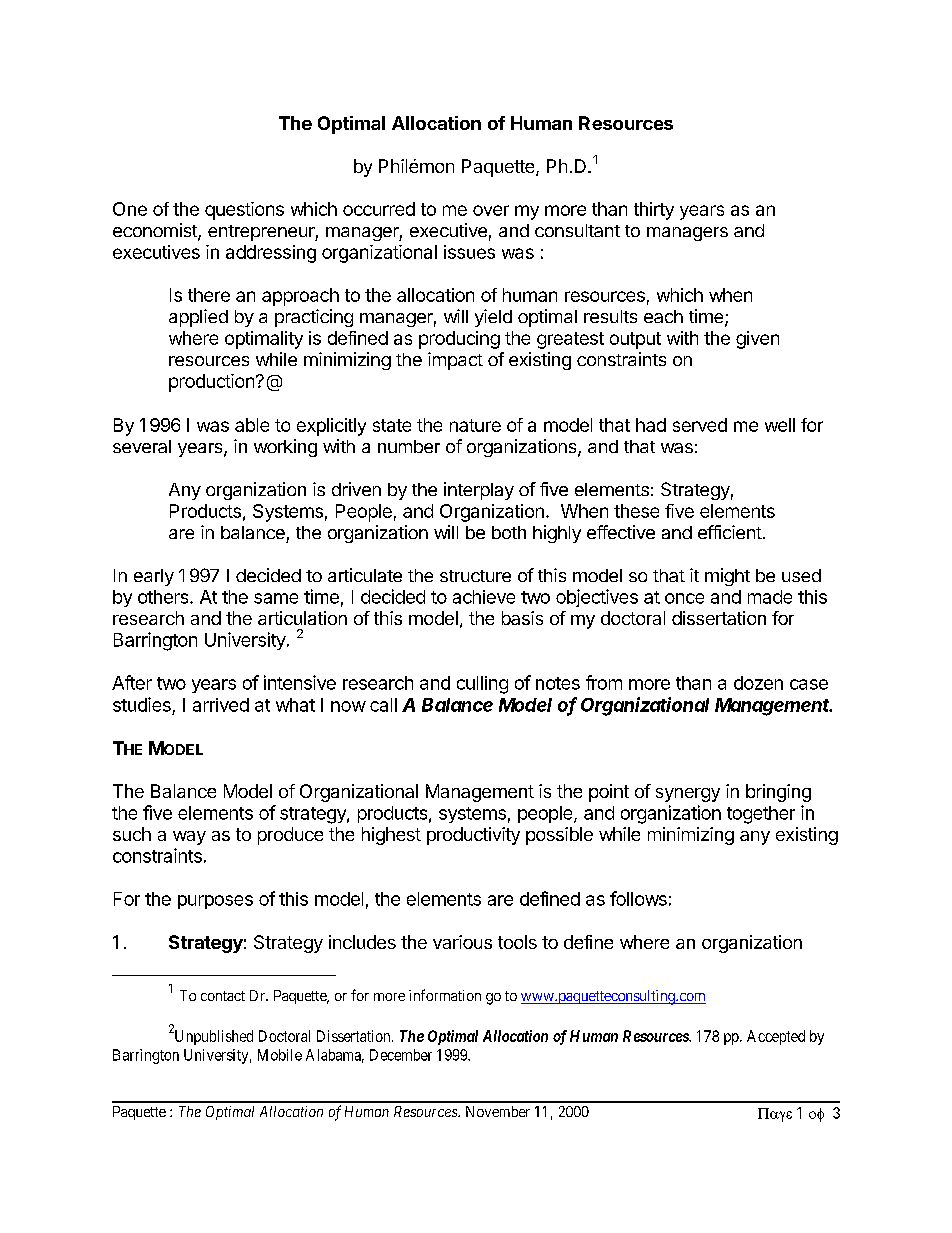 Image resolution: width=952 pixels, height=1233 pixels. I want to click on arrived, so click(221, 705).
